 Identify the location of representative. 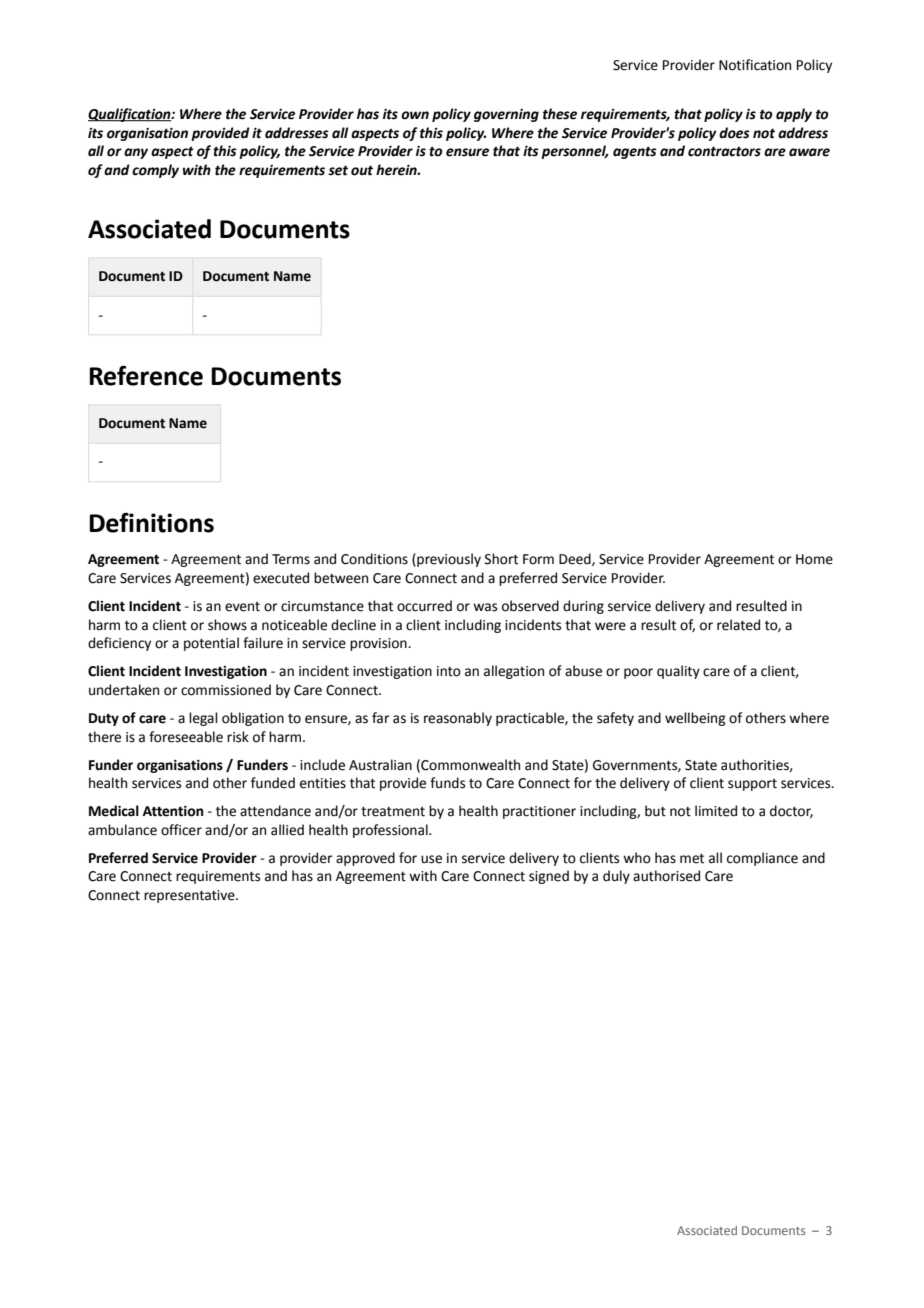
(190, 896).
